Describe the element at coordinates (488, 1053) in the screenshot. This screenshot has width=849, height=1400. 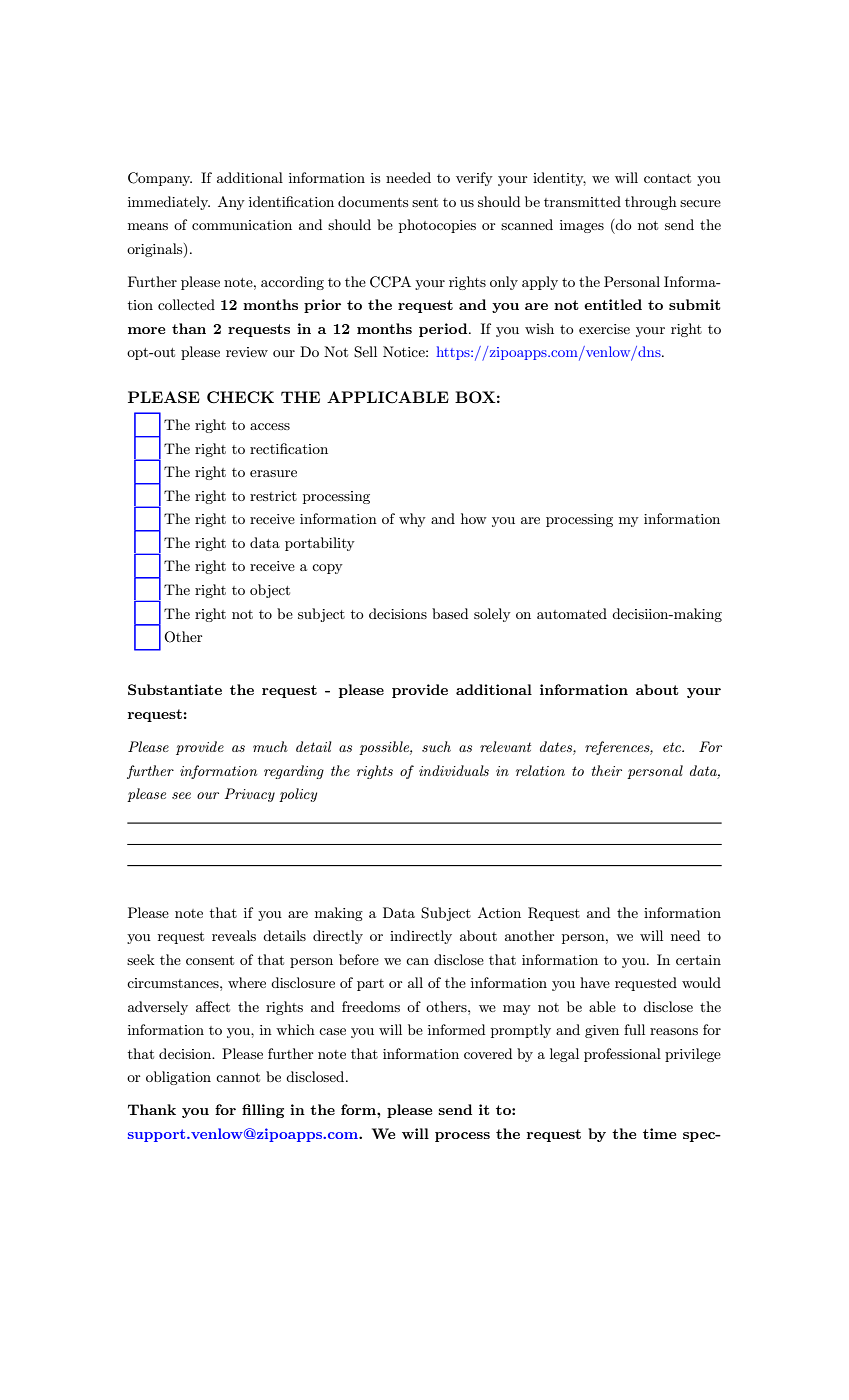
I see `covered` at that location.
